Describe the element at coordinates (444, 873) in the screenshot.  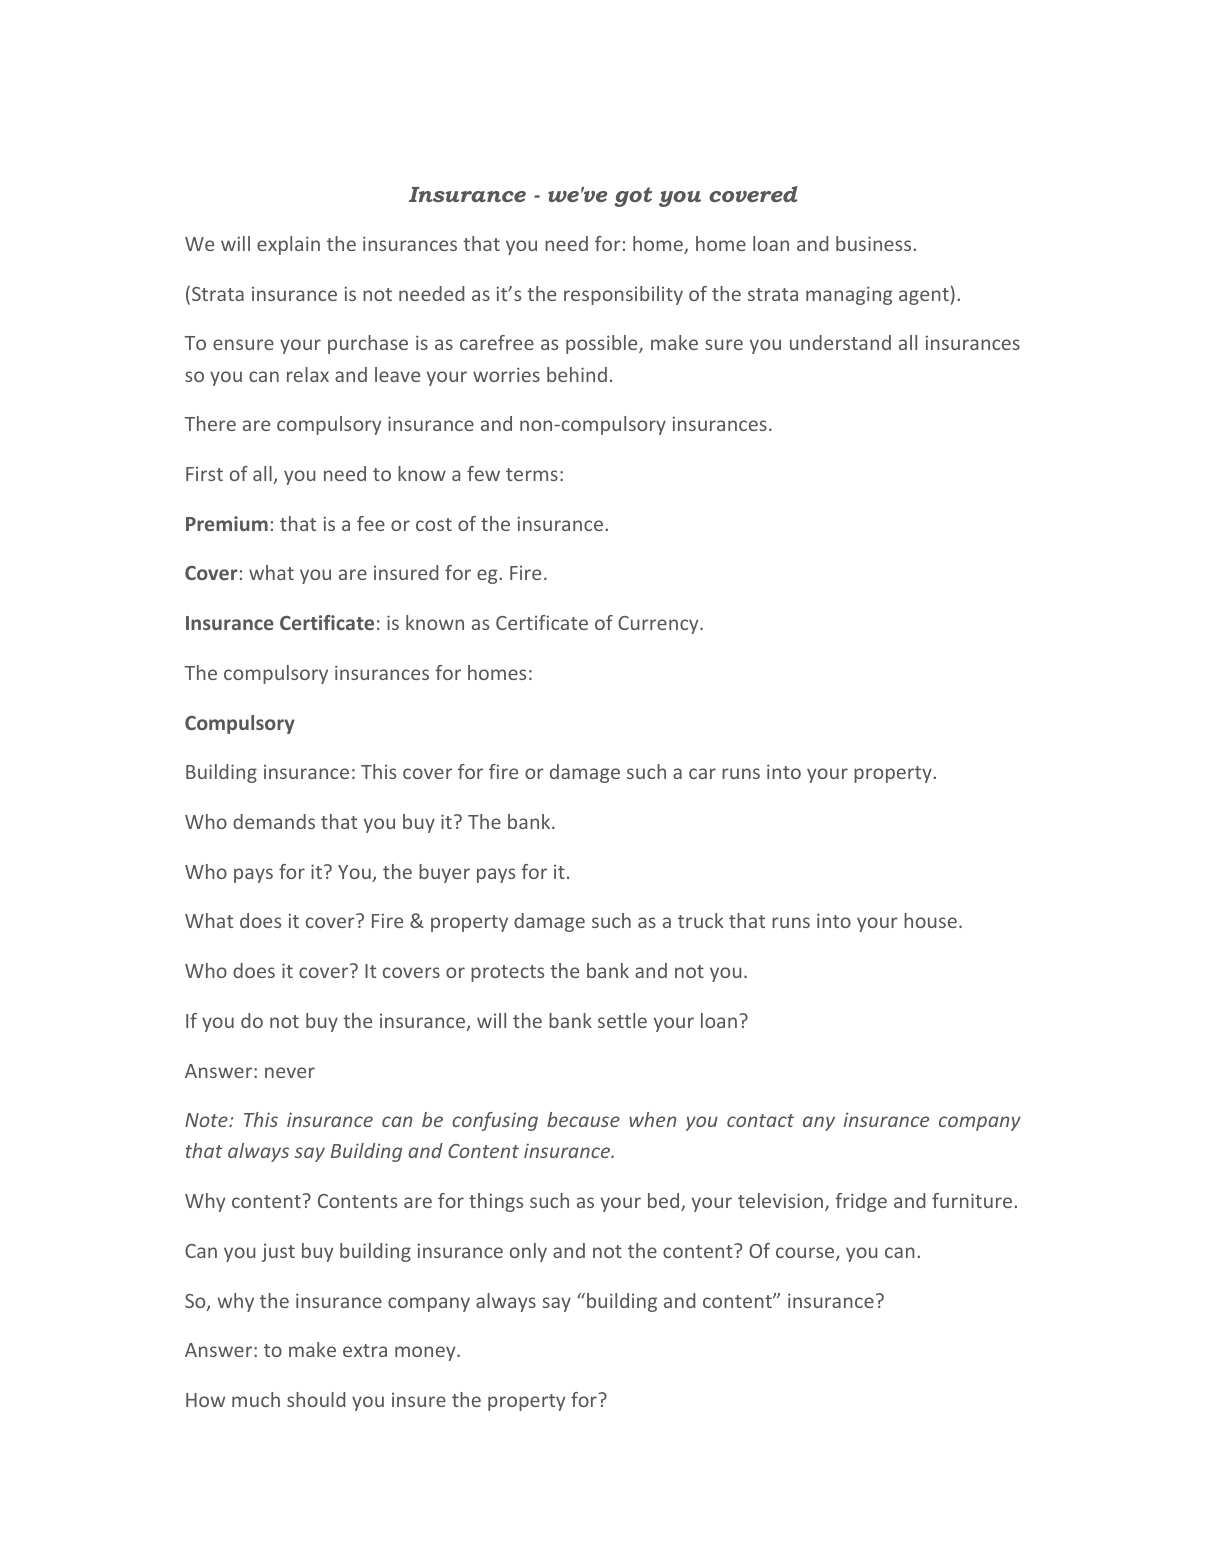
I see `buyer` at that location.
